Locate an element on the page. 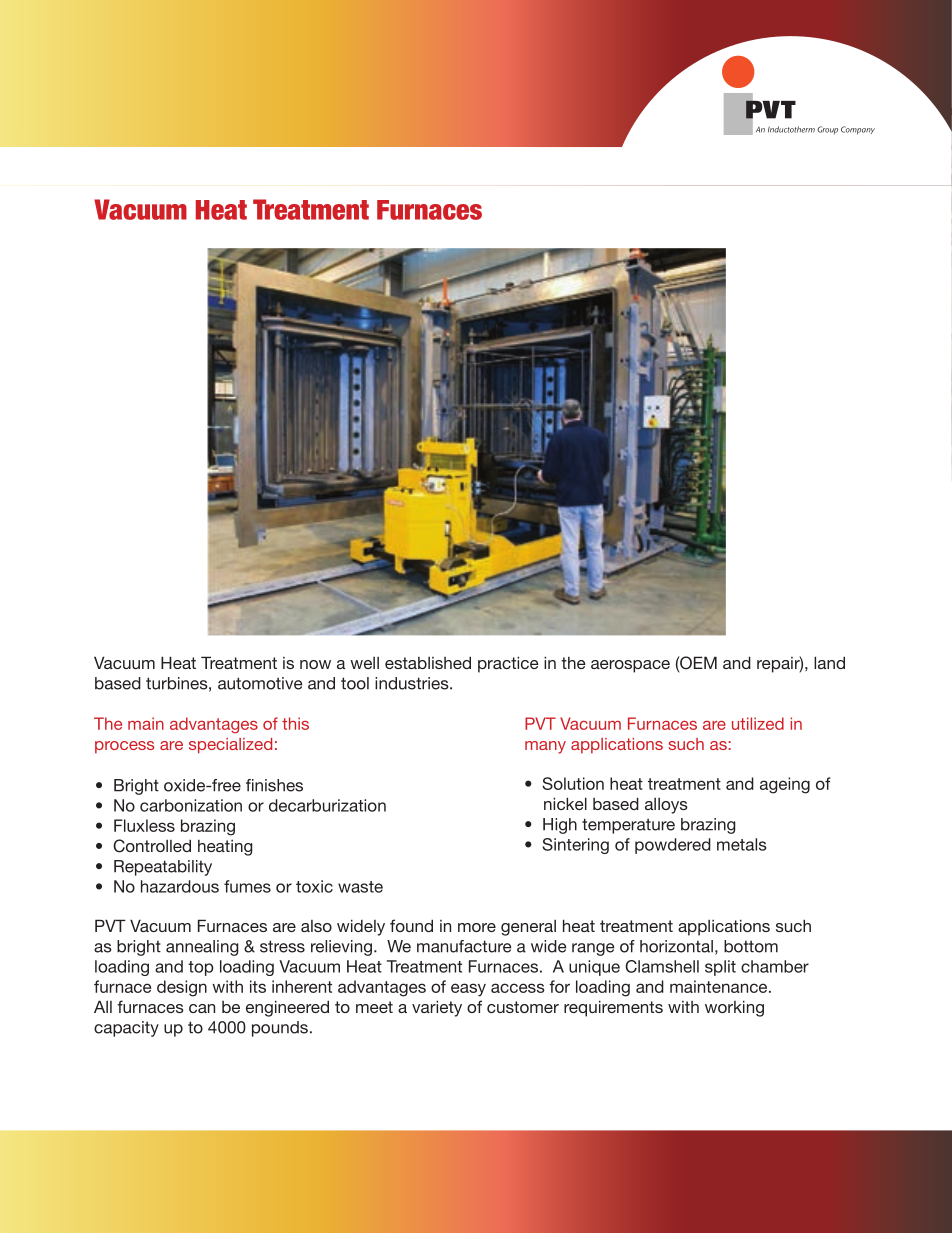 This document has height=1233, width=952. Controlled is located at coordinates (152, 846).
